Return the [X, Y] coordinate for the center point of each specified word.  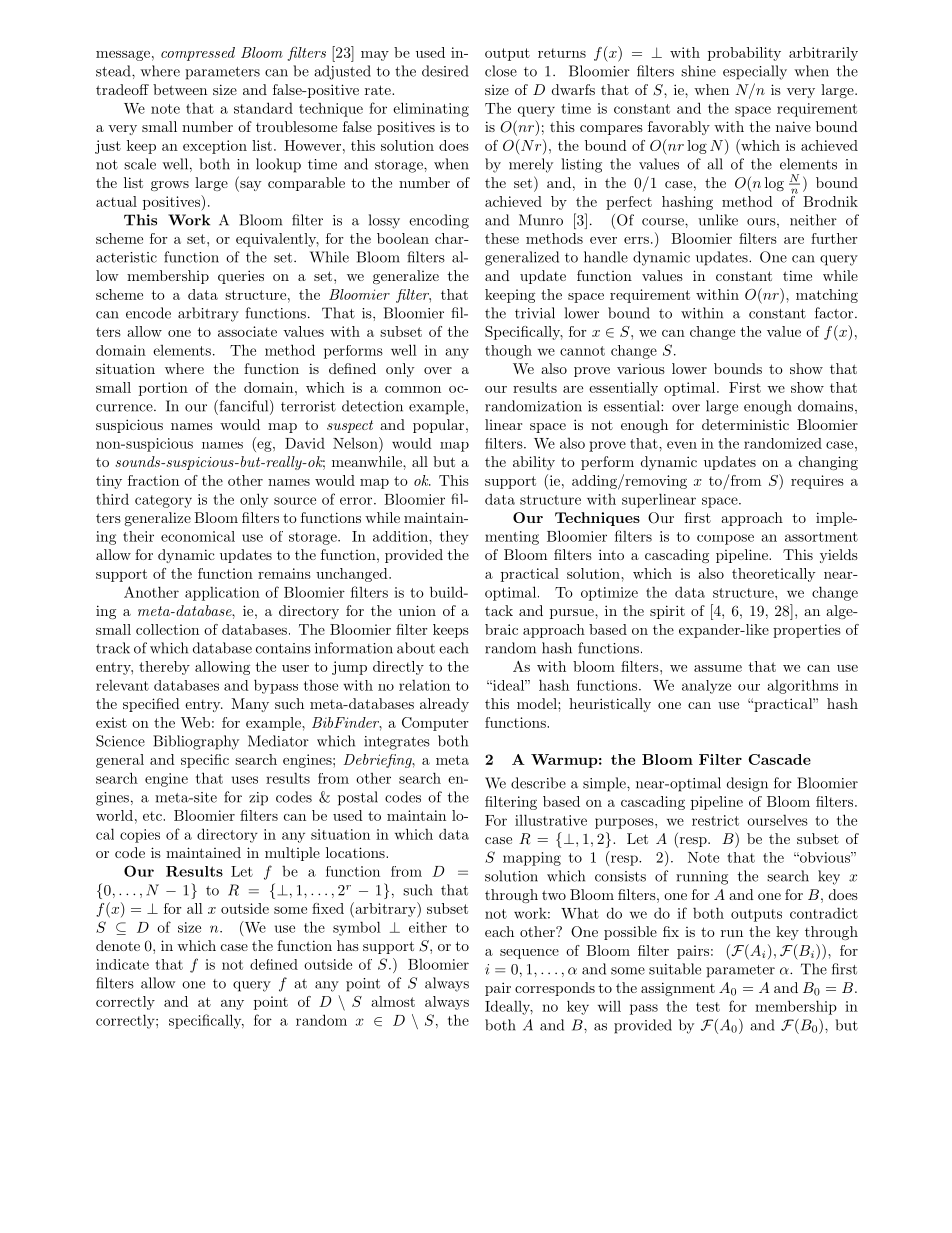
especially [755, 72]
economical [198, 536]
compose [725, 539]
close [501, 71]
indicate [122, 964]
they [454, 537]
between [180, 89]
